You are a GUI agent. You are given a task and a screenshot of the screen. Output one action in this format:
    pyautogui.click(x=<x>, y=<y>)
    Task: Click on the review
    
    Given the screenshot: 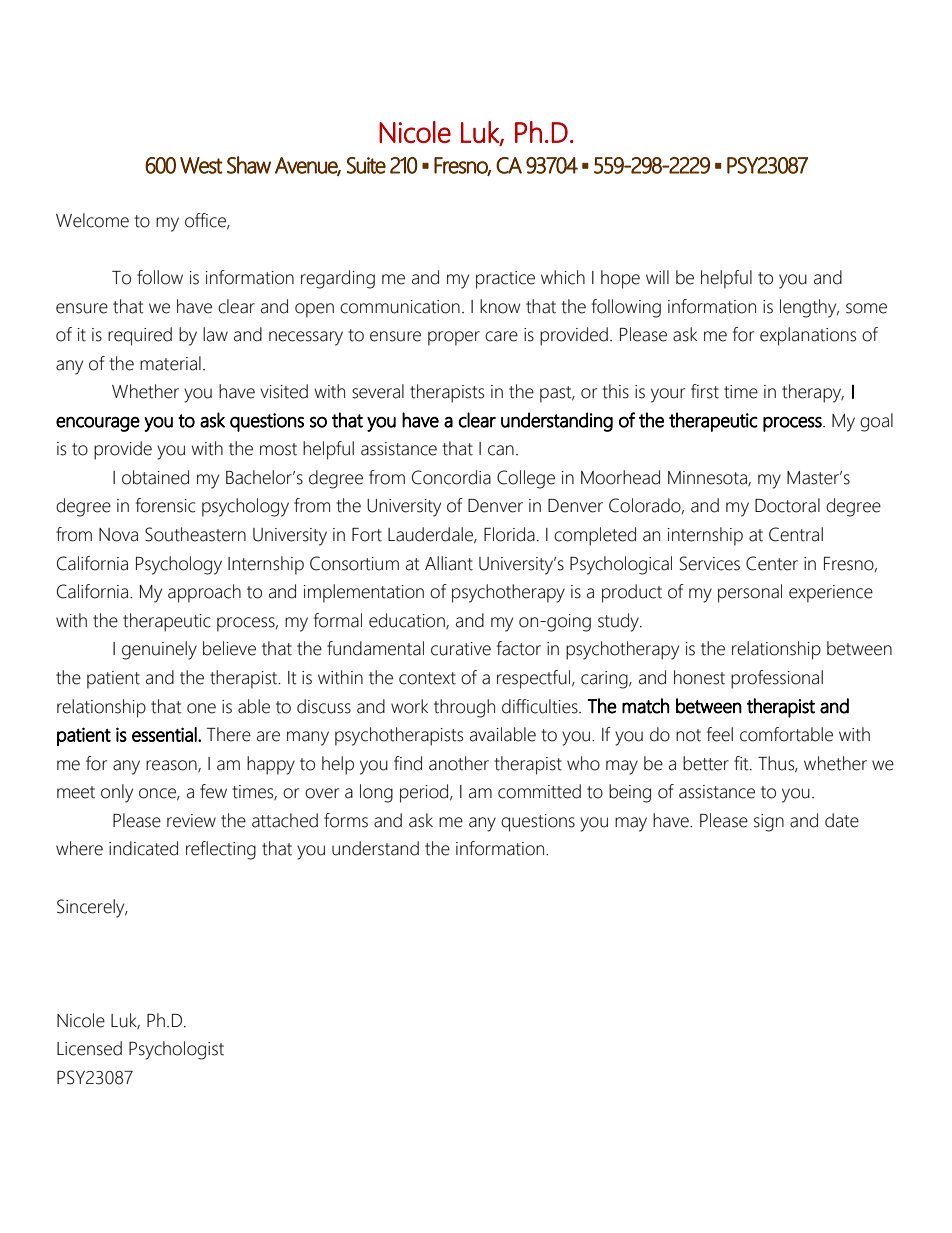 What is the action you would take?
    pyautogui.click(x=191, y=821)
